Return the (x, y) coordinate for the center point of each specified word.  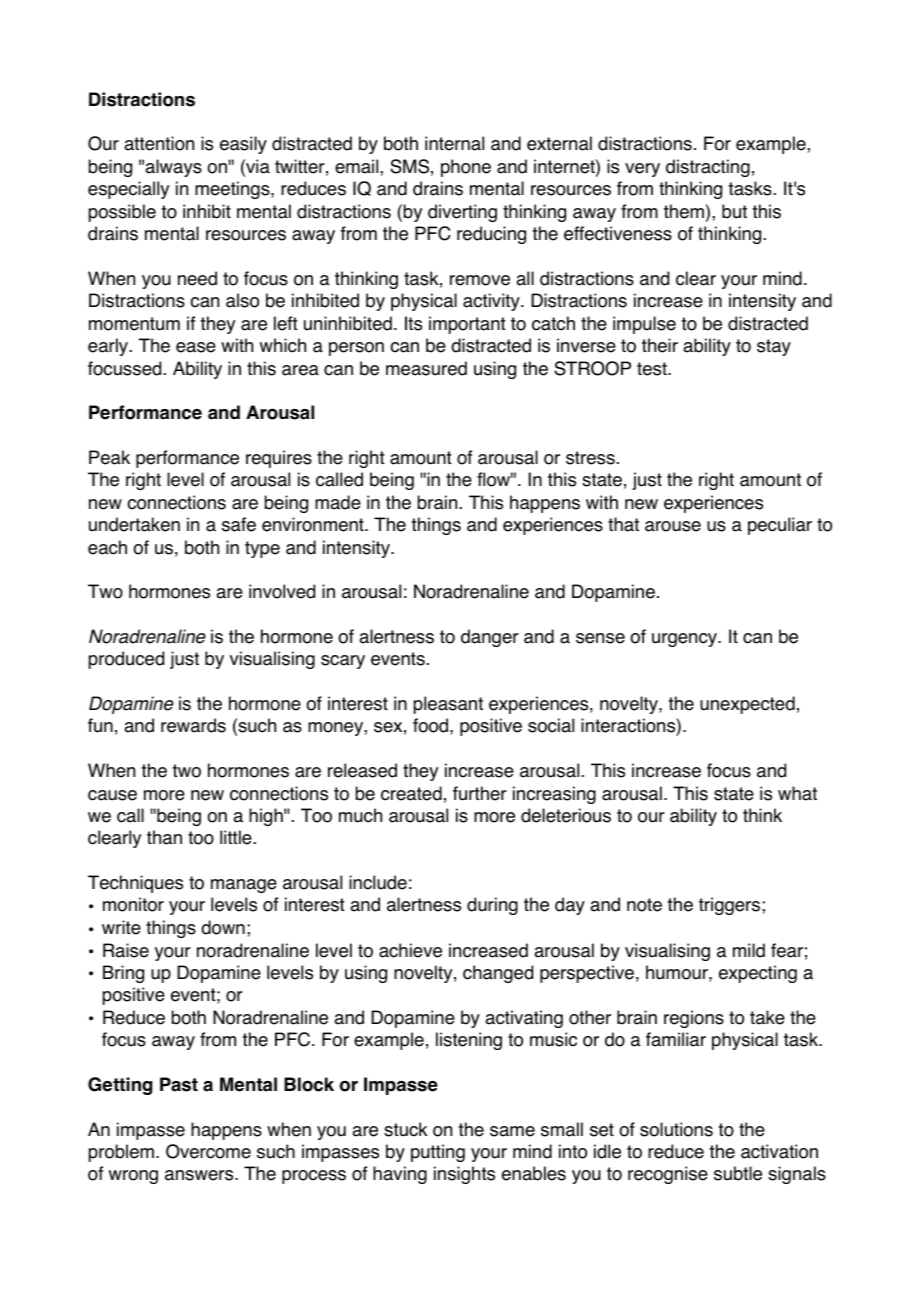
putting (438, 1153)
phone (466, 168)
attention (159, 143)
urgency (685, 640)
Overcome (208, 1151)
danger (490, 638)
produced (126, 660)
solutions (676, 1129)
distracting (708, 168)
